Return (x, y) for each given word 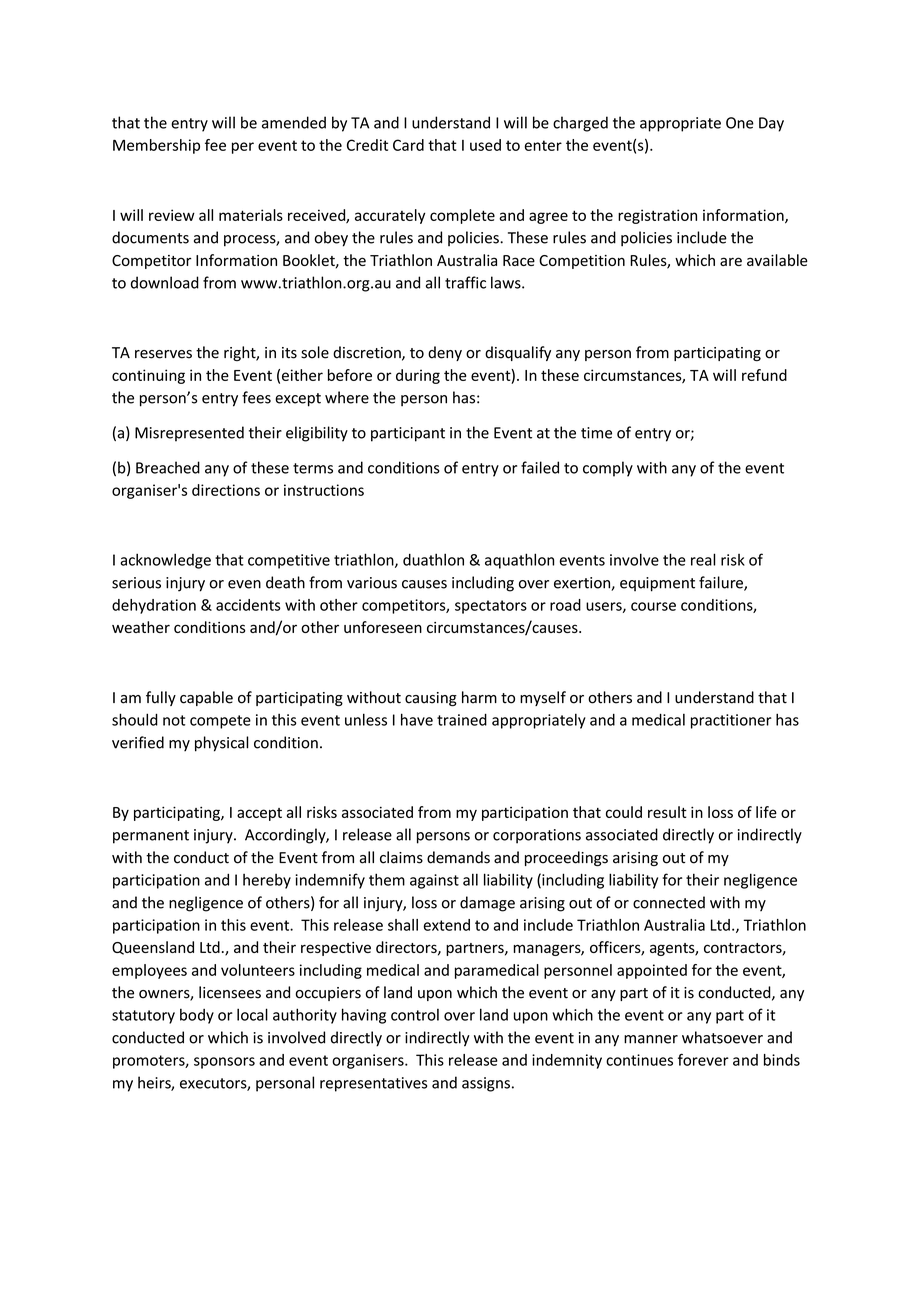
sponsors (224, 1063)
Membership (156, 146)
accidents (248, 605)
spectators (491, 607)
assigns (486, 1084)
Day (771, 124)
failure (722, 583)
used (485, 145)
